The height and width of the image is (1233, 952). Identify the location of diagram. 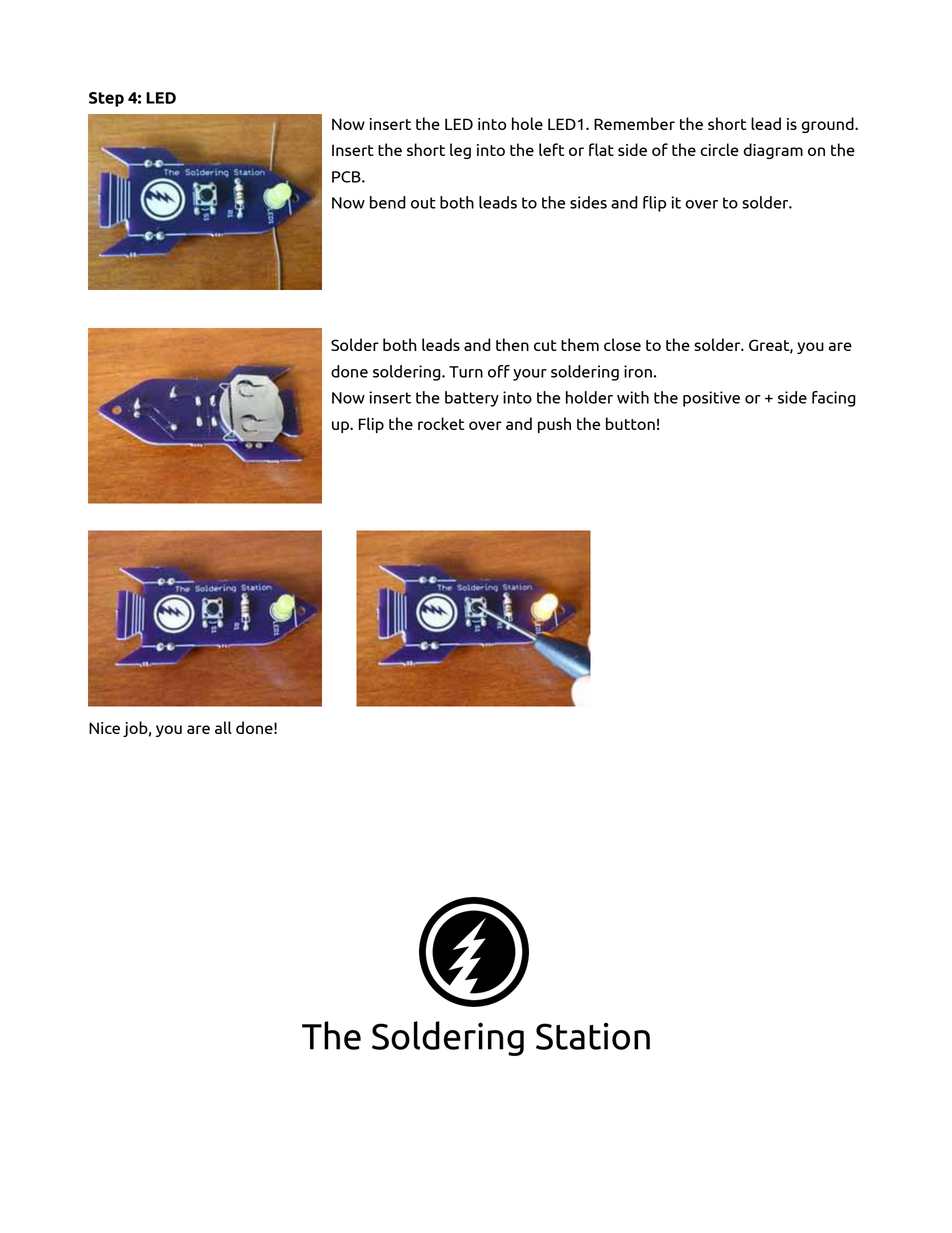
(773, 151).
